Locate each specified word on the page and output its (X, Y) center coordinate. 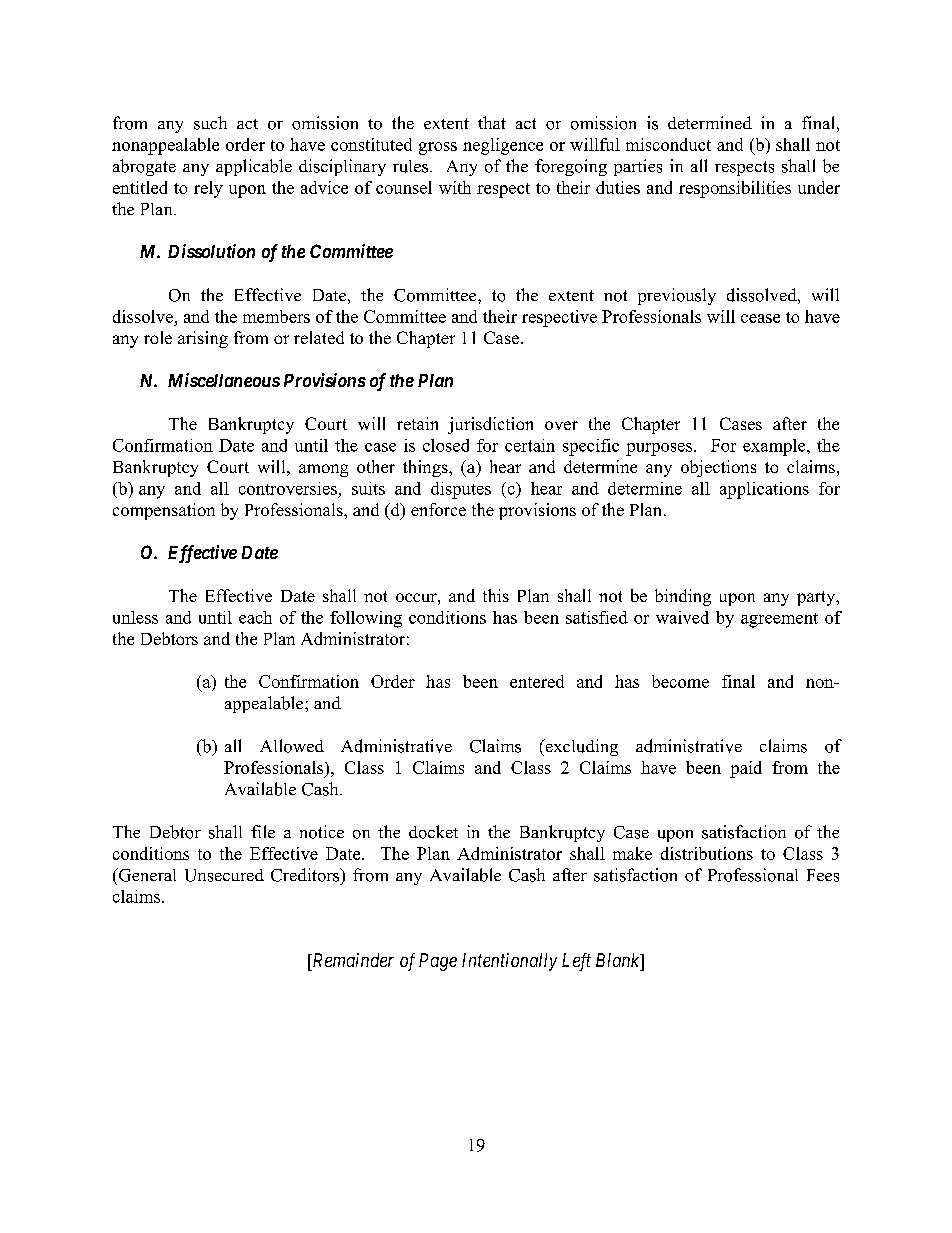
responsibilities (735, 189)
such (210, 123)
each (255, 617)
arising (203, 339)
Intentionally (509, 962)
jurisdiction (490, 425)
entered (537, 681)
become (680, 681)
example (775, 447)
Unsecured (224, 875)
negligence (503, 146)
